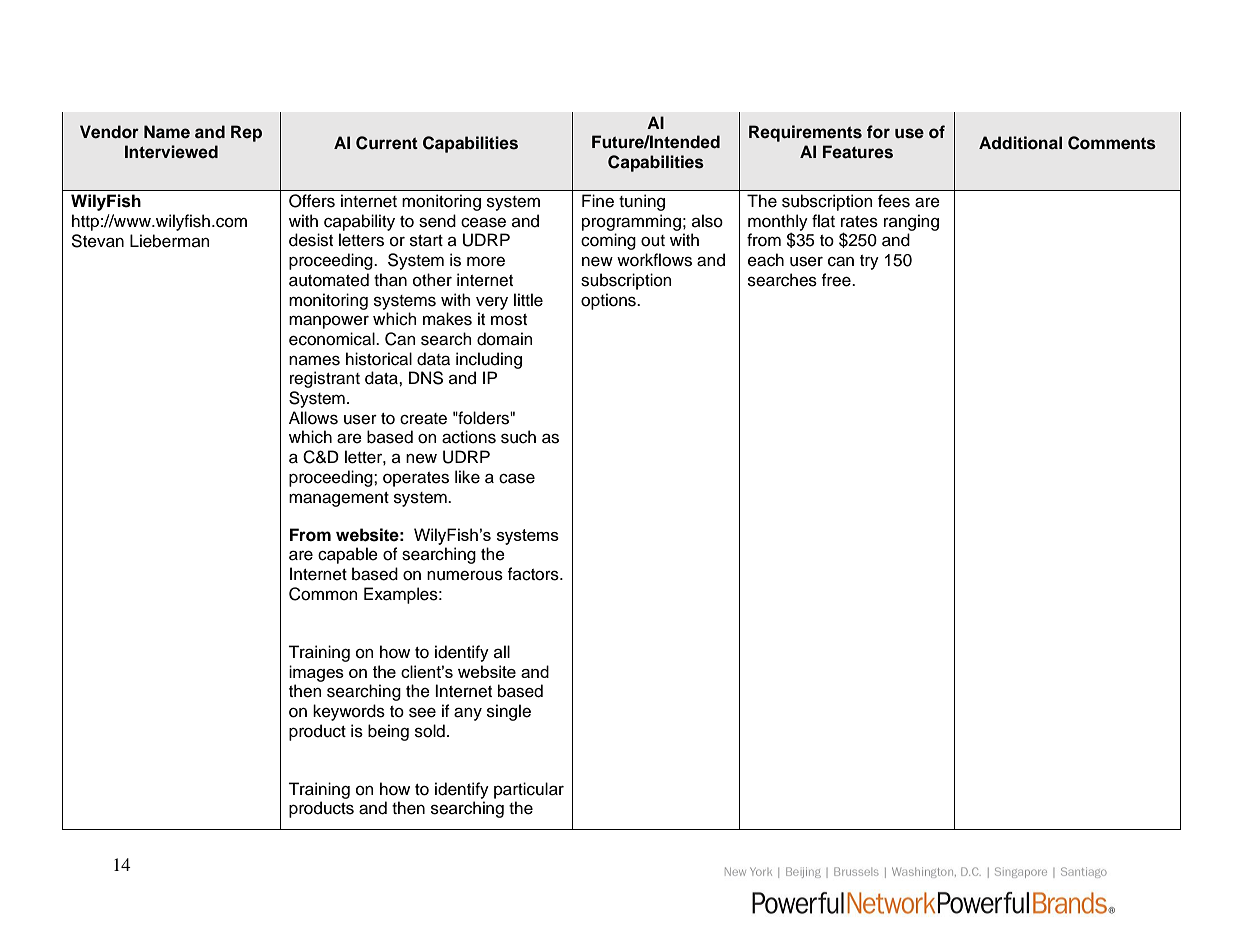  What do you see at coordinates (1020, 143) in the image?
I see `Additional` at bounding box center [1020, 143].
